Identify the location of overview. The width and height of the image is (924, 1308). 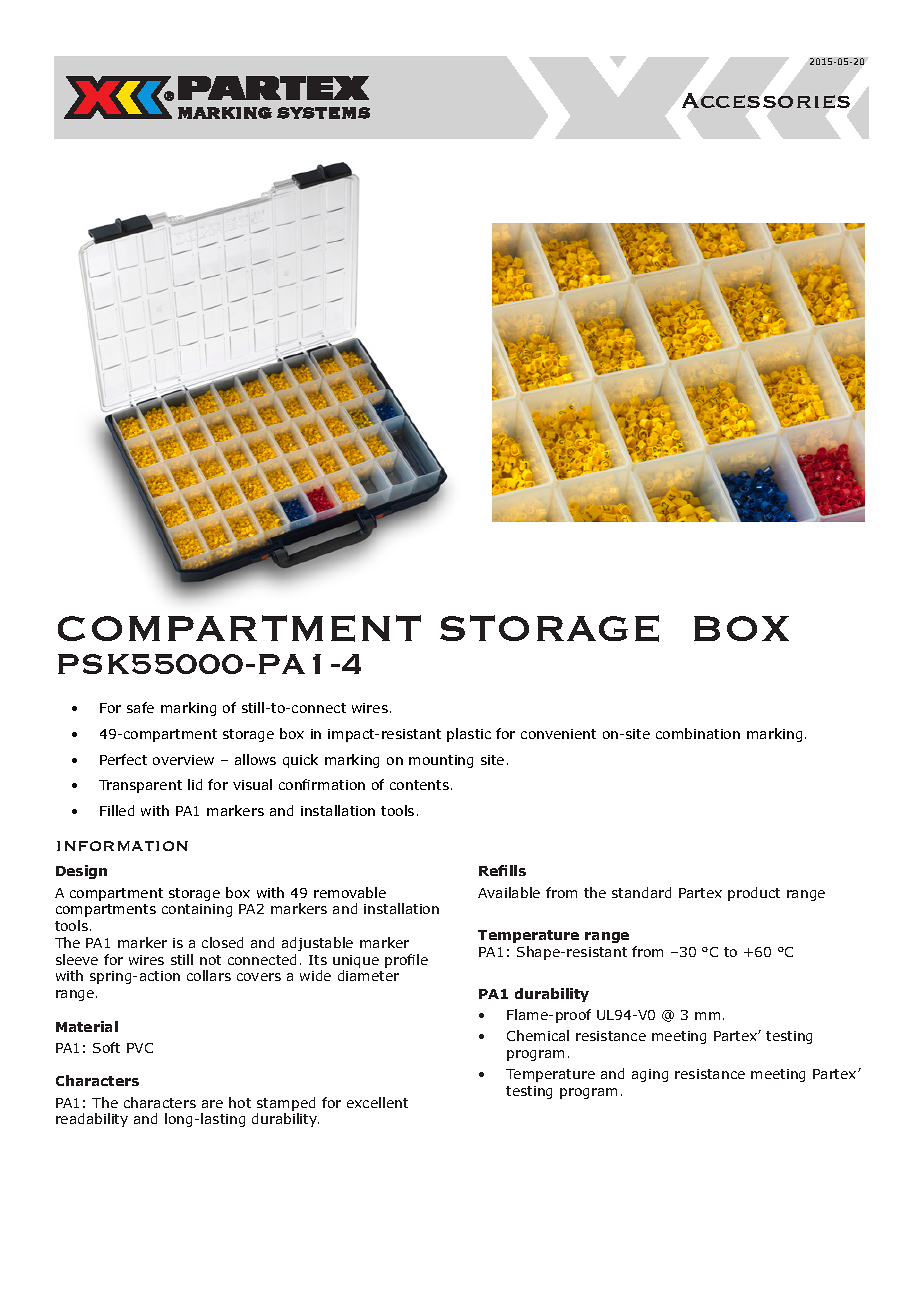
(183, 760).
